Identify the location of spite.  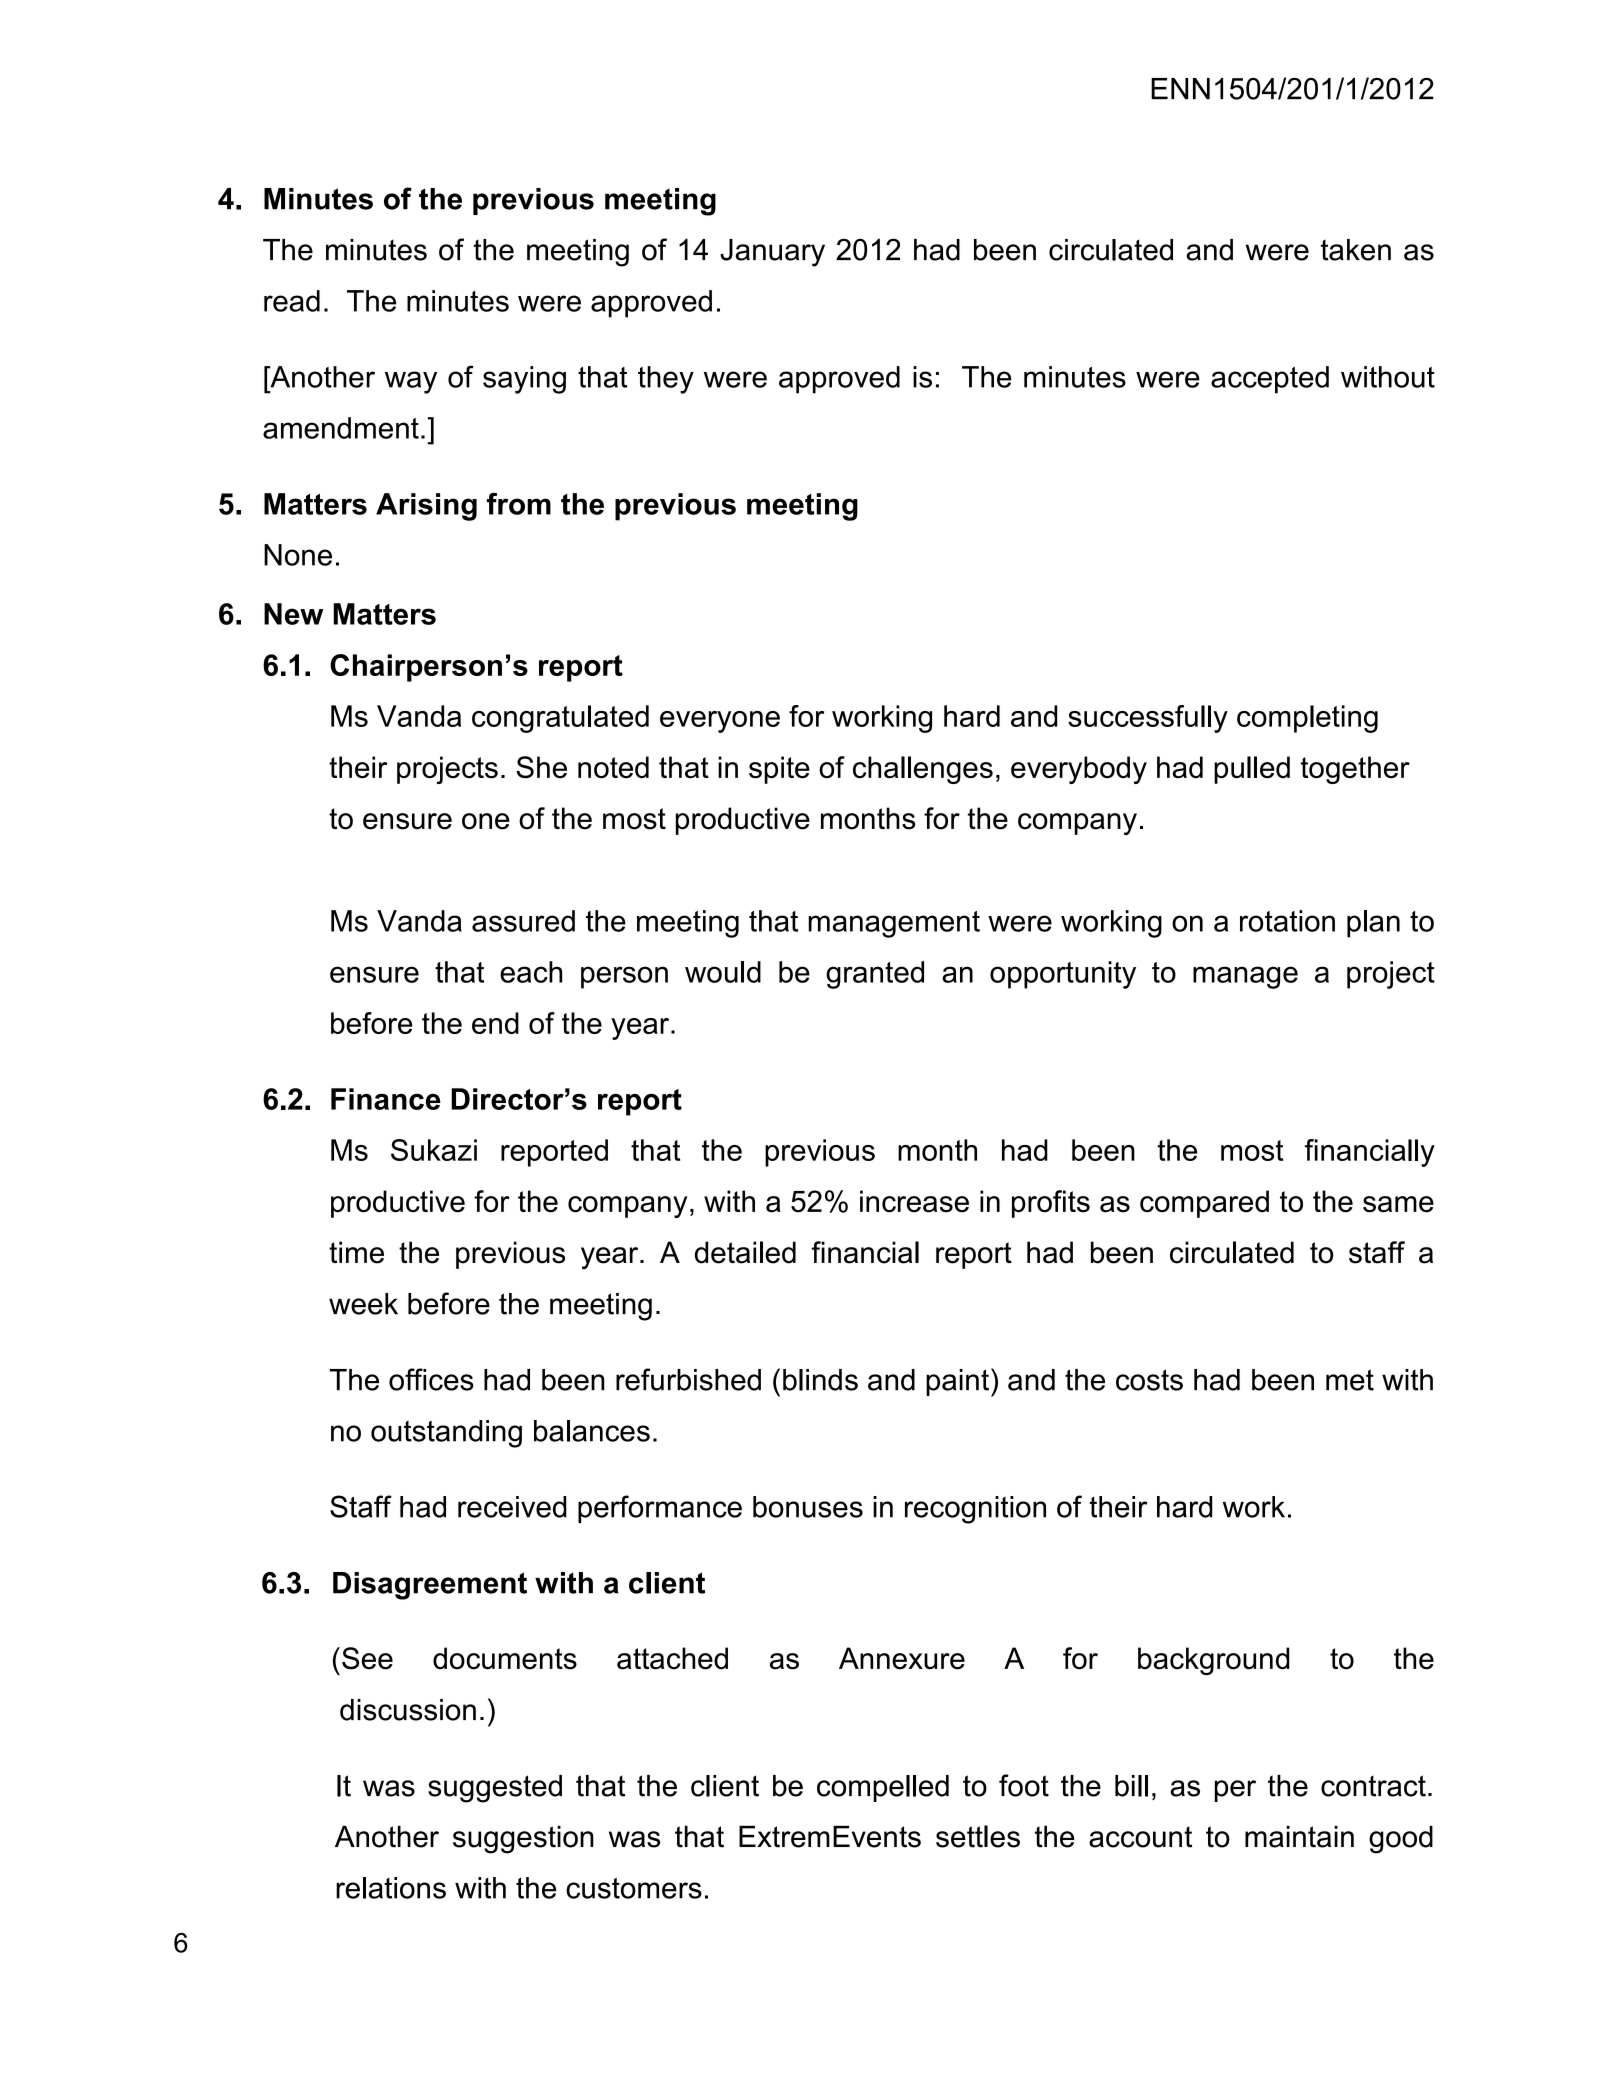
(779, 770).
